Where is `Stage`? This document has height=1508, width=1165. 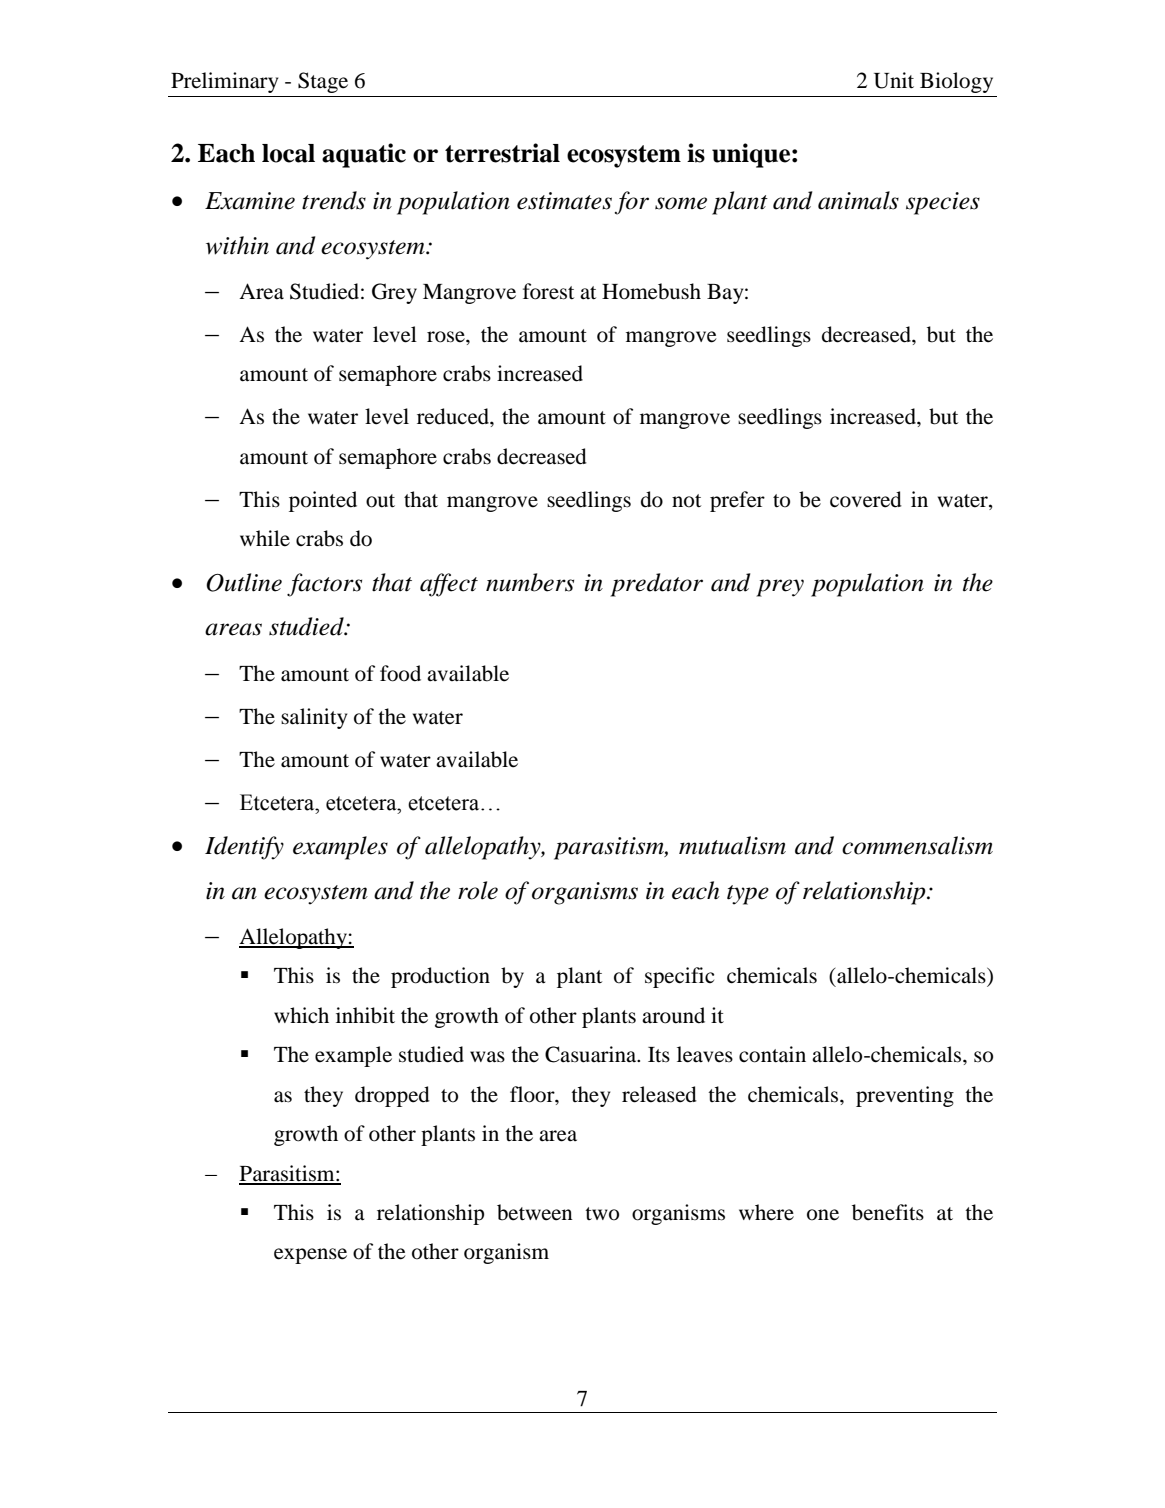 Stage is located at coordinates (323, 82).
